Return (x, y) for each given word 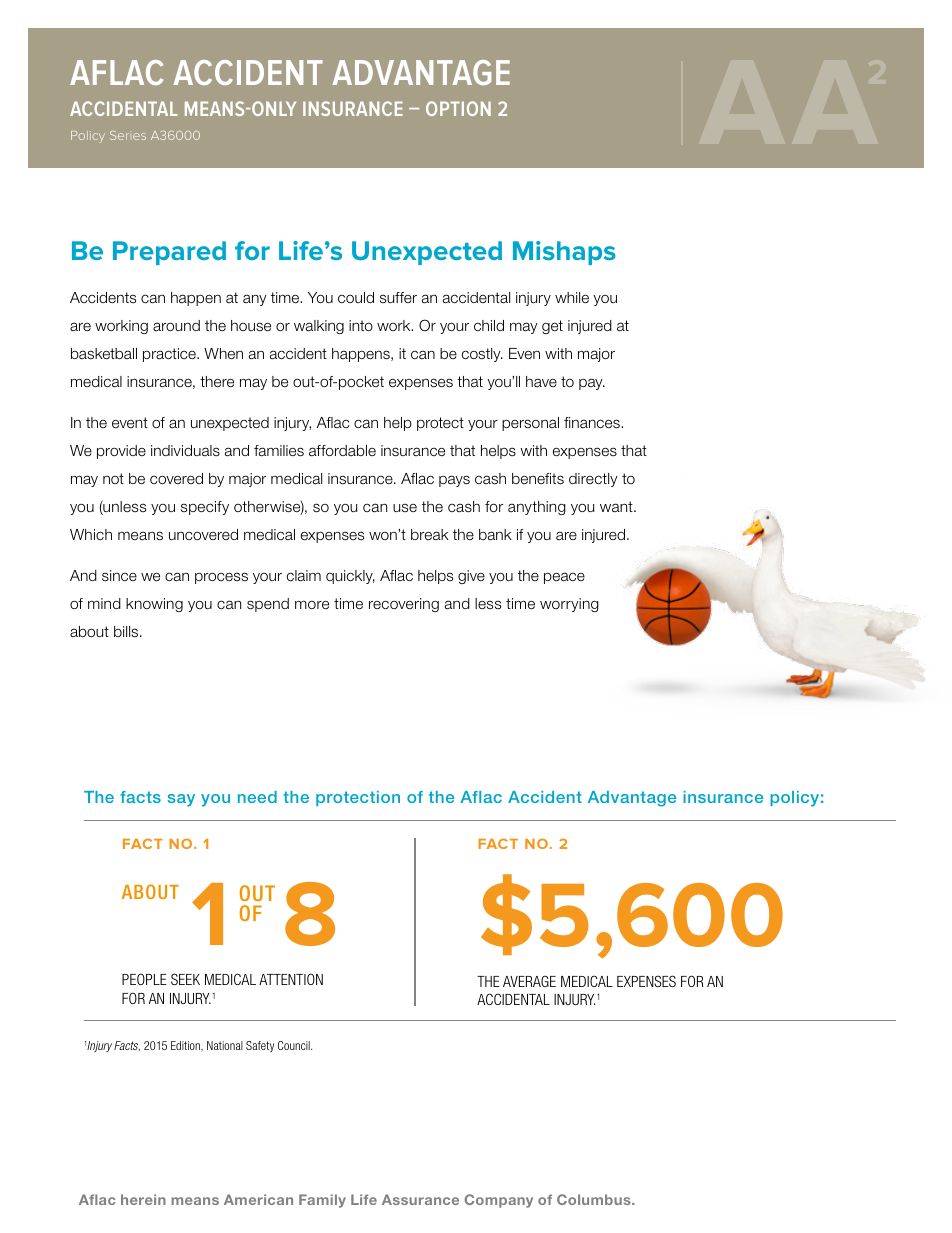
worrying (569, 605)
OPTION (458, 108)
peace (564, 578)
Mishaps (564, 253)
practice (170, 355)
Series (128, 135)
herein (143, 1199)
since (119, 576)
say (181, 800)
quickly (350, 577)
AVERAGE (529, 981)
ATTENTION (291, 979)
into (361, 325)
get (552, 327)
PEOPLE (144, 979)
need (257, 797)
